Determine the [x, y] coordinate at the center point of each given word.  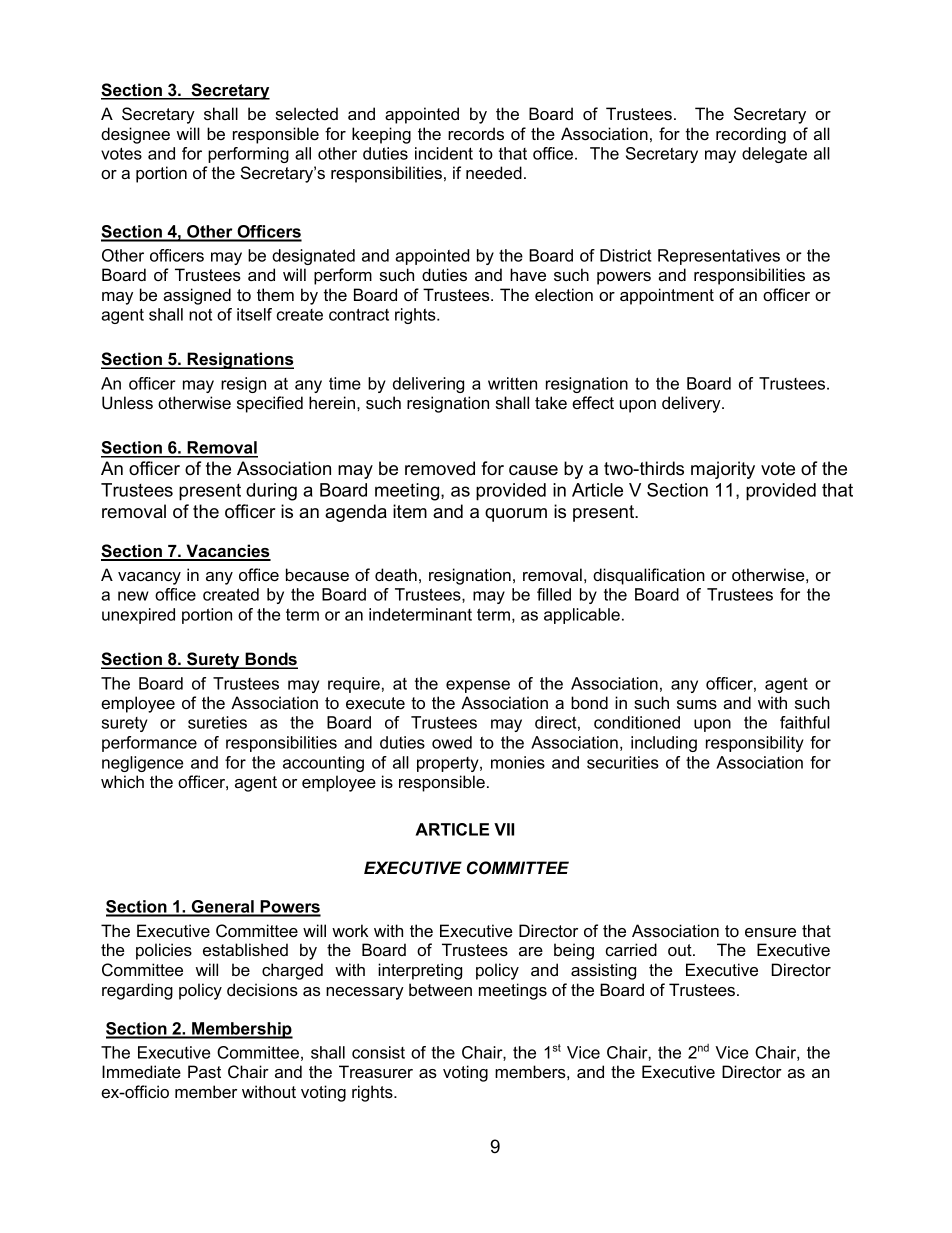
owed [452, 742]
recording [751, 135]
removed [440, 468]
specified [270, 404]
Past [204, 1071]
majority [723, 470]
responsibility [755, 744]
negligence [142, 764]
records [476, 133]
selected [307, 113]
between [440, 989]
